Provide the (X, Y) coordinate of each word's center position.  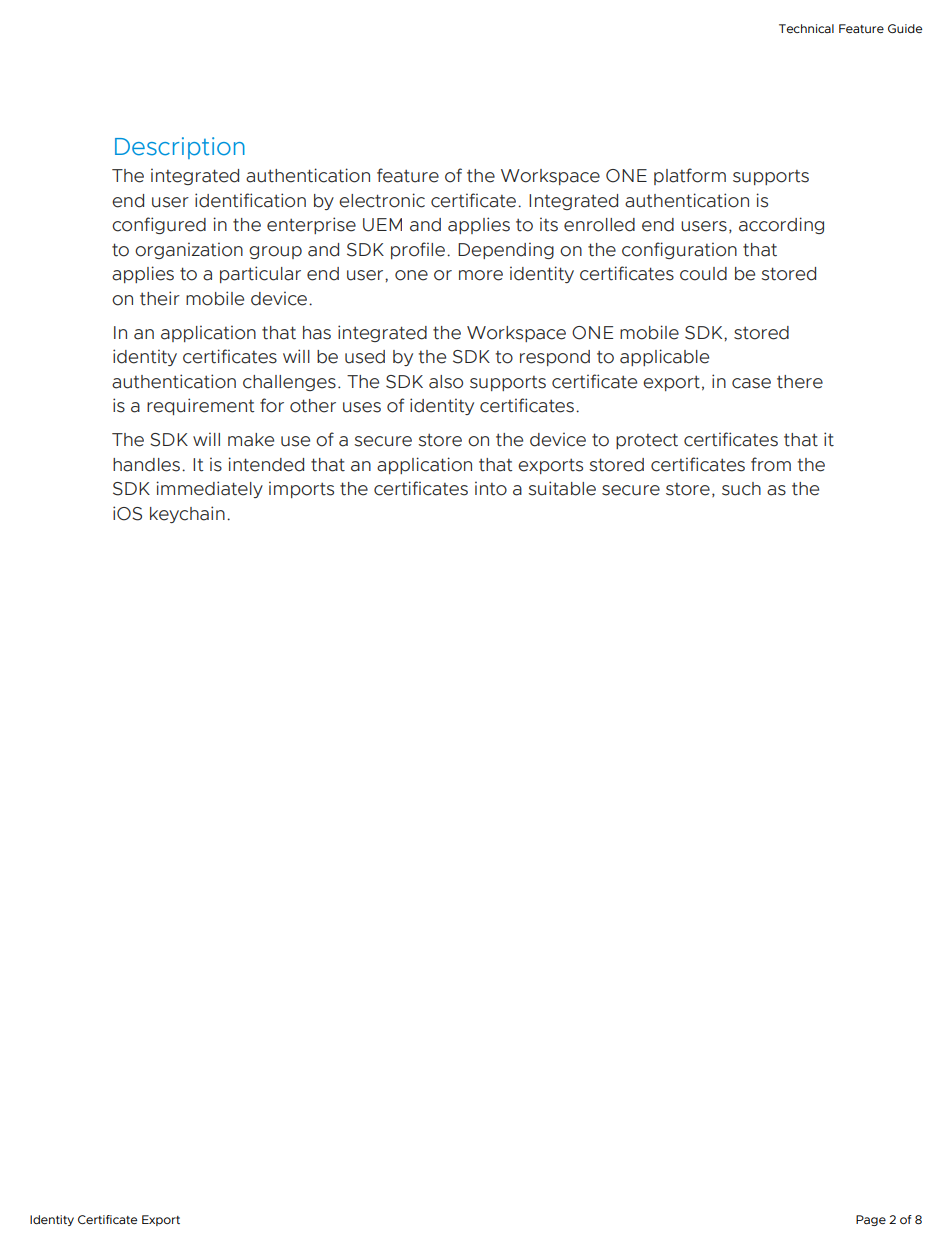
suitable (562, 488)
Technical (806, 28)
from (771, 464)
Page (871, 1220)
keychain (187, 514)
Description (180, 148)
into (491, 488)
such (741, 489)
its (549, 224)
